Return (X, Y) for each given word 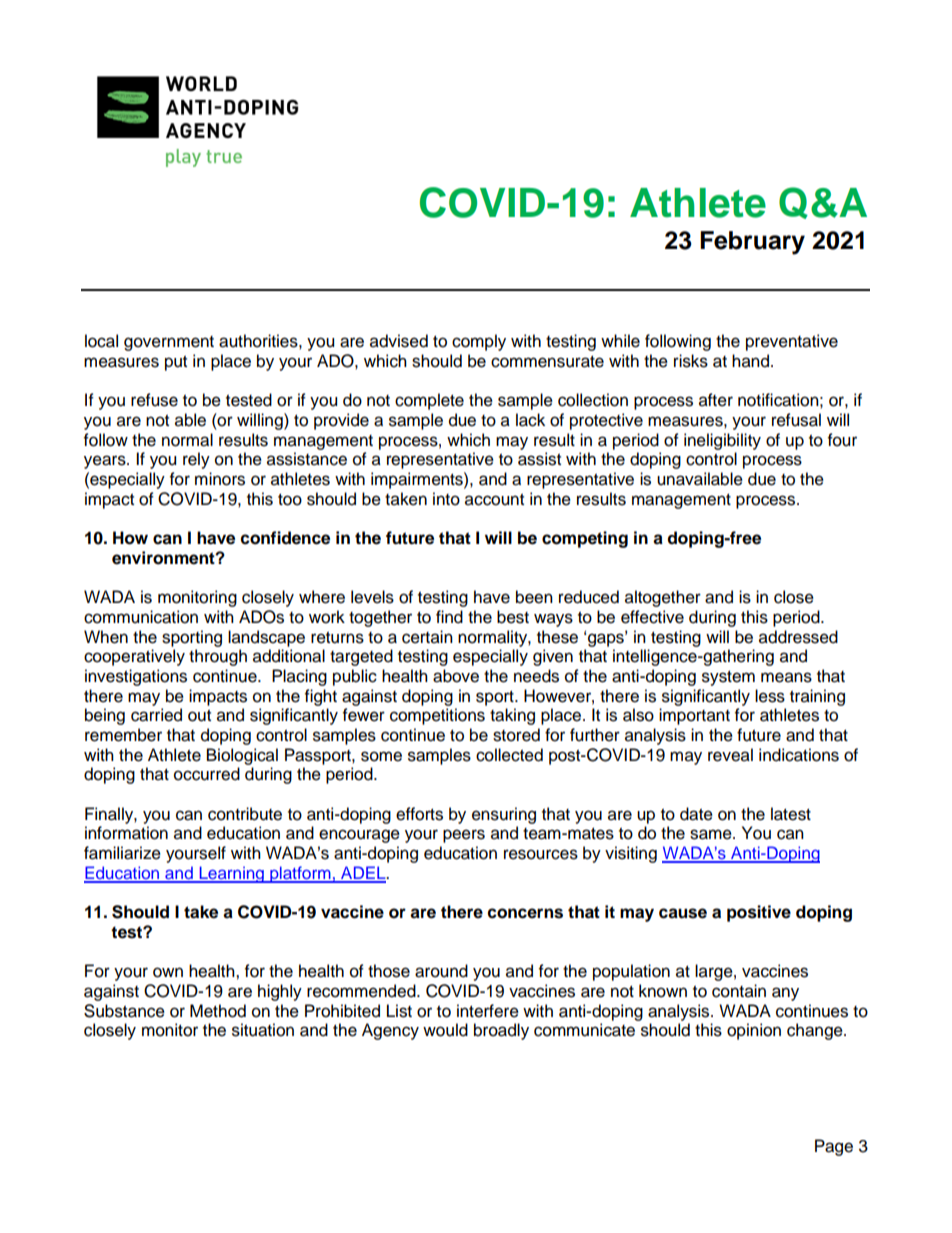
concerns (525, 913)
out (199, 716)
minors (220, 479)
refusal (796, 420)
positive (759, 913)
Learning (231, 874)
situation (263, 1030)
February (752, 243)
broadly (501, 1031)
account (494, 500)
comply (479, 342)
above (456, 676)
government (169, 343)
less (770, 696)
